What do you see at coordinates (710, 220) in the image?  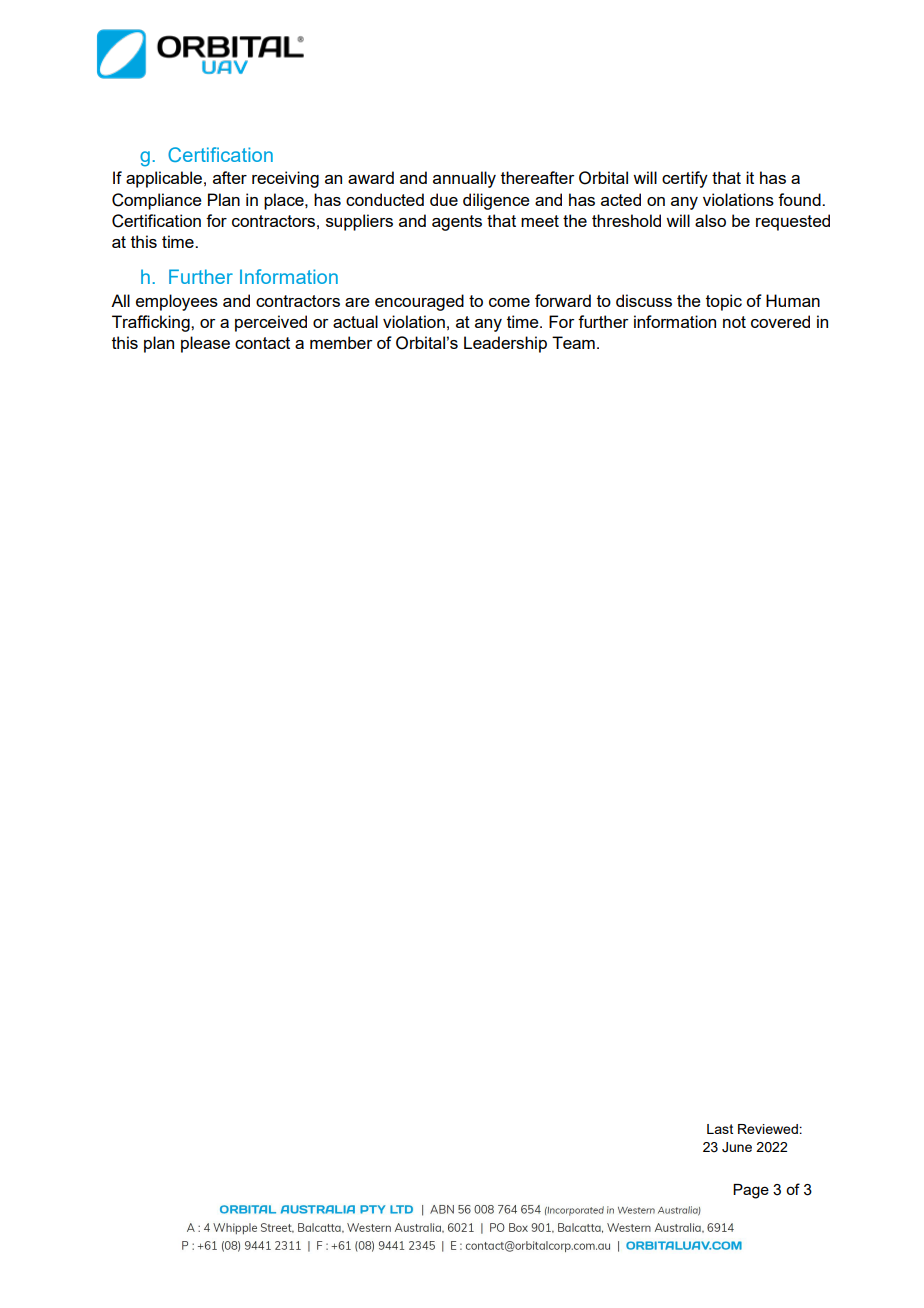 I see `also` at bounding box center [710, 220].
